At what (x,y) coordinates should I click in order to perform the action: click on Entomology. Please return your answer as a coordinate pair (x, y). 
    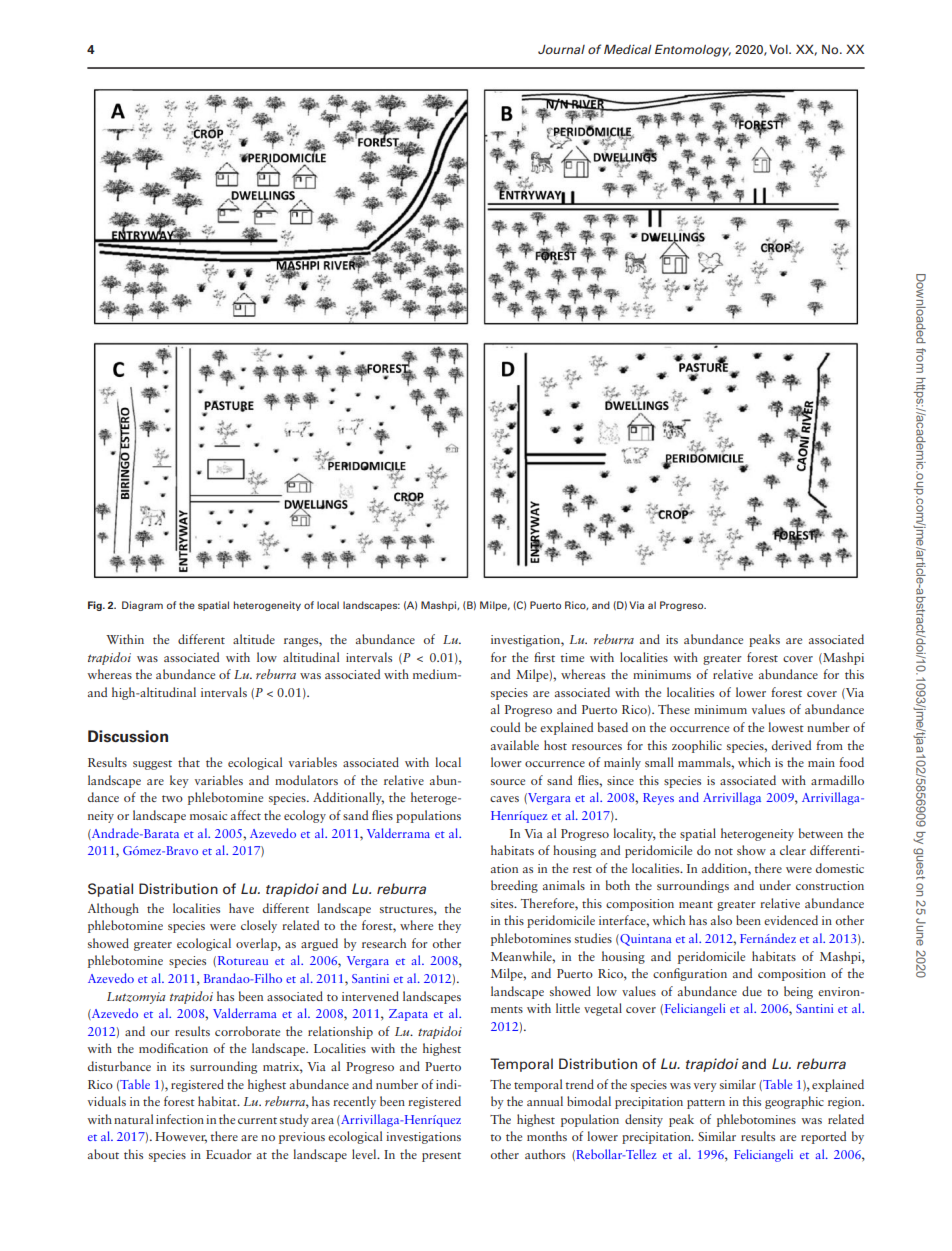
    Looking at the image, I should click on (693, 50).
